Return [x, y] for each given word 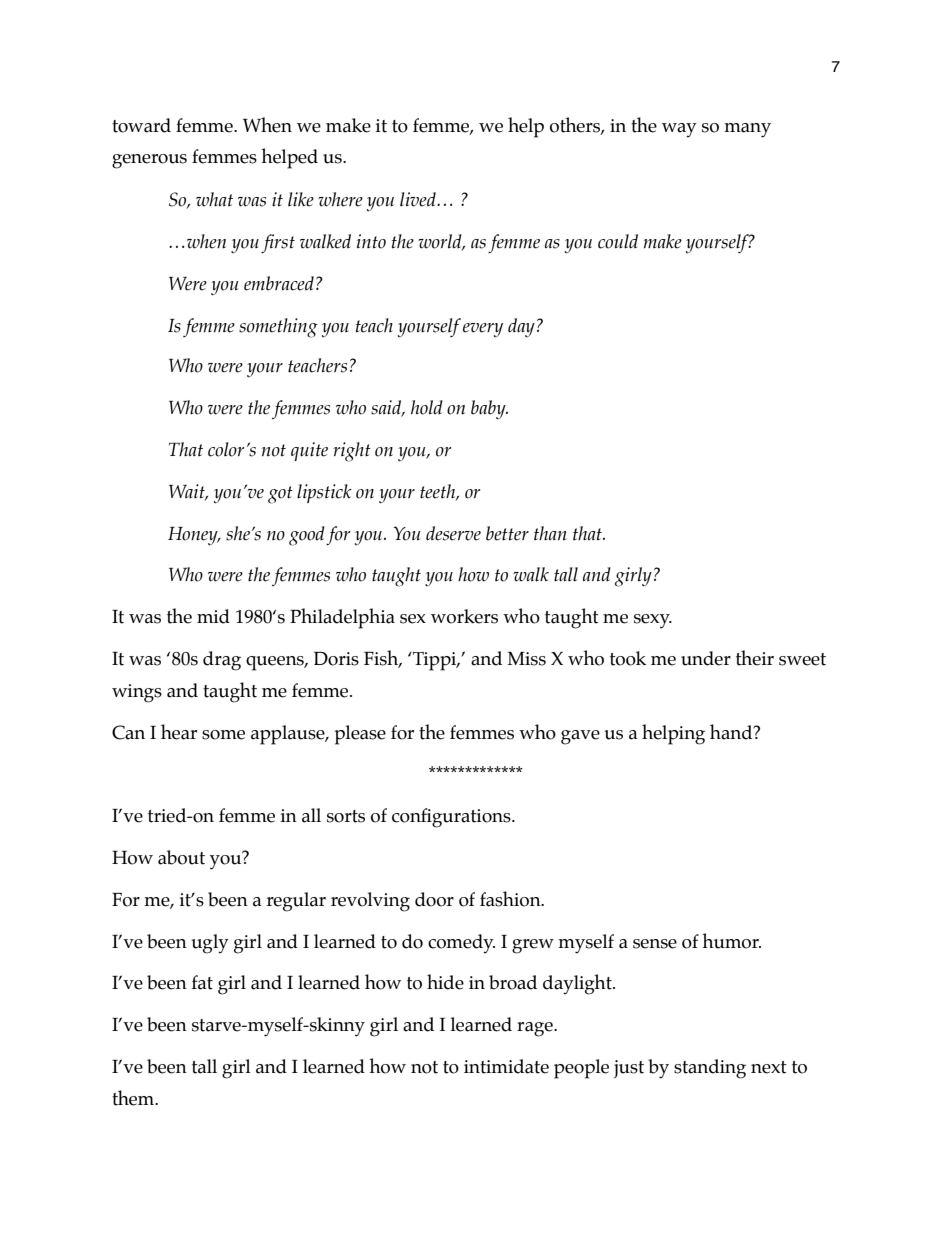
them [134, 1098]
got [280, 495]
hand [732, 732]
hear [179, 732]
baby [489, 409]
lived [419, 199]
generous [149, 161]
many [747, 130]
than [550, 533]
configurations [452, 818]
